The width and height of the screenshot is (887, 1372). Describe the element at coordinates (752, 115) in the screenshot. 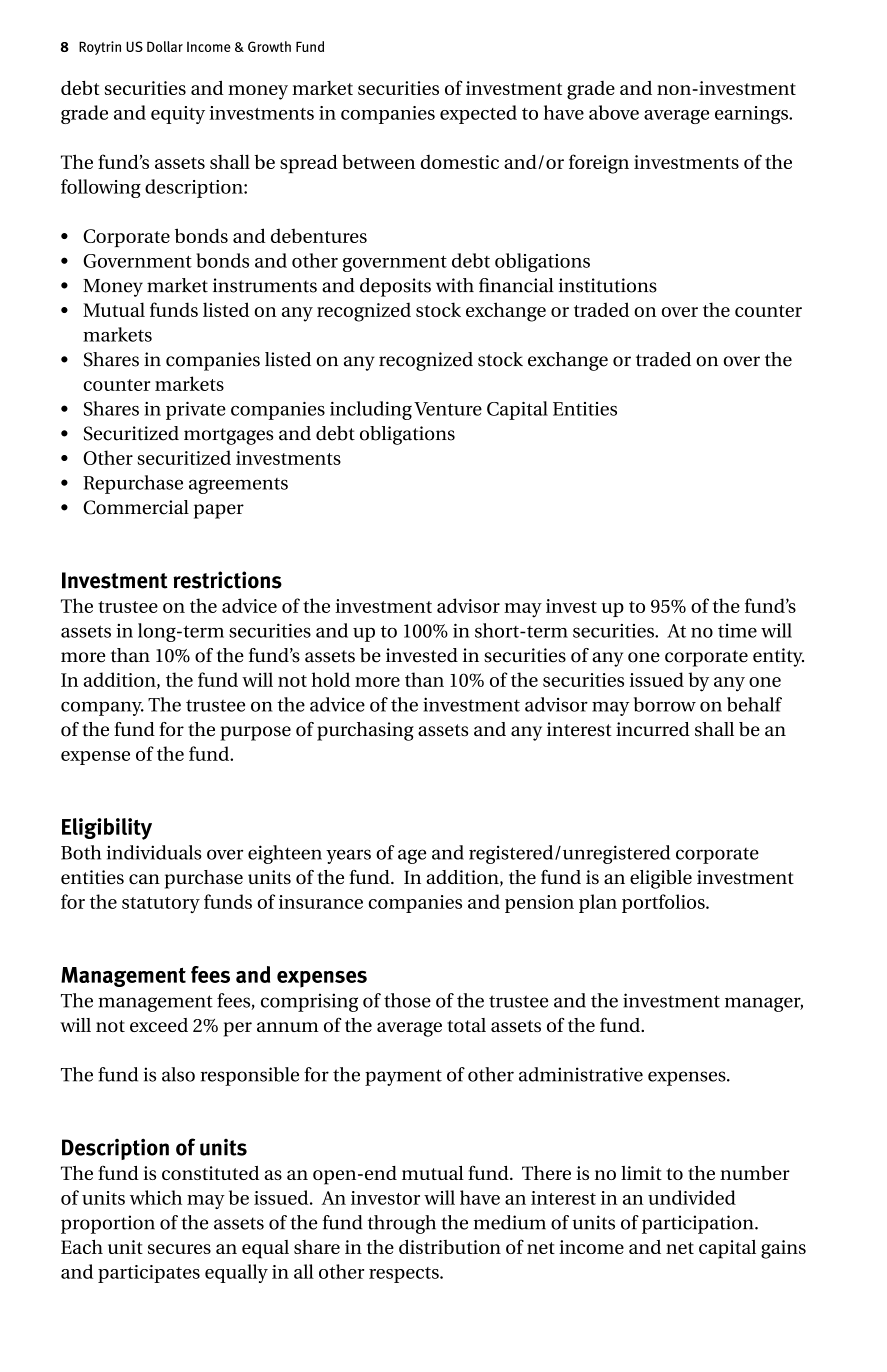

I see `earnings` at that location.
